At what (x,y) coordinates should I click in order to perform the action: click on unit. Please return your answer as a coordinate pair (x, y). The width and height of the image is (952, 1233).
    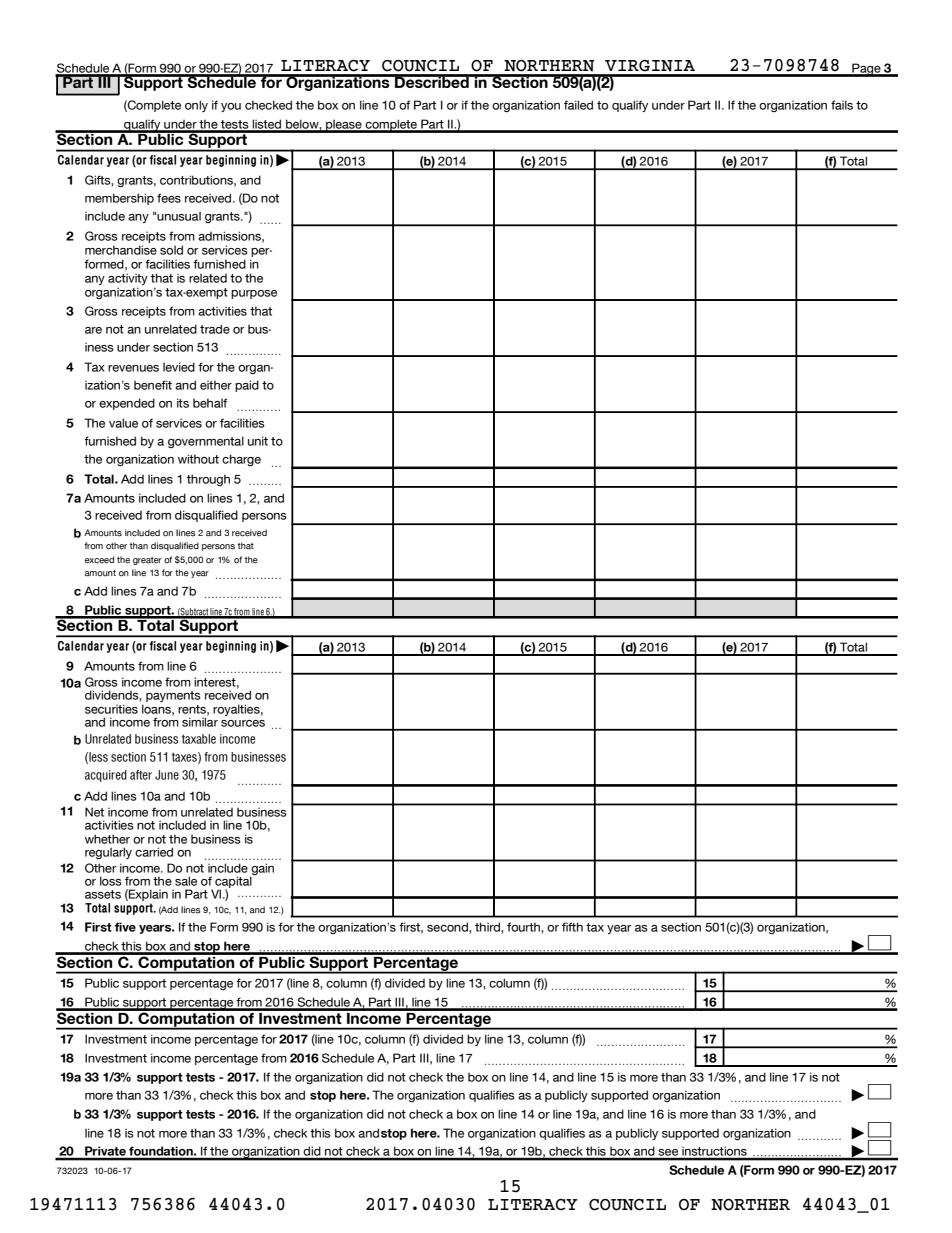
    Looking at the image, I should click on (258, 441).
